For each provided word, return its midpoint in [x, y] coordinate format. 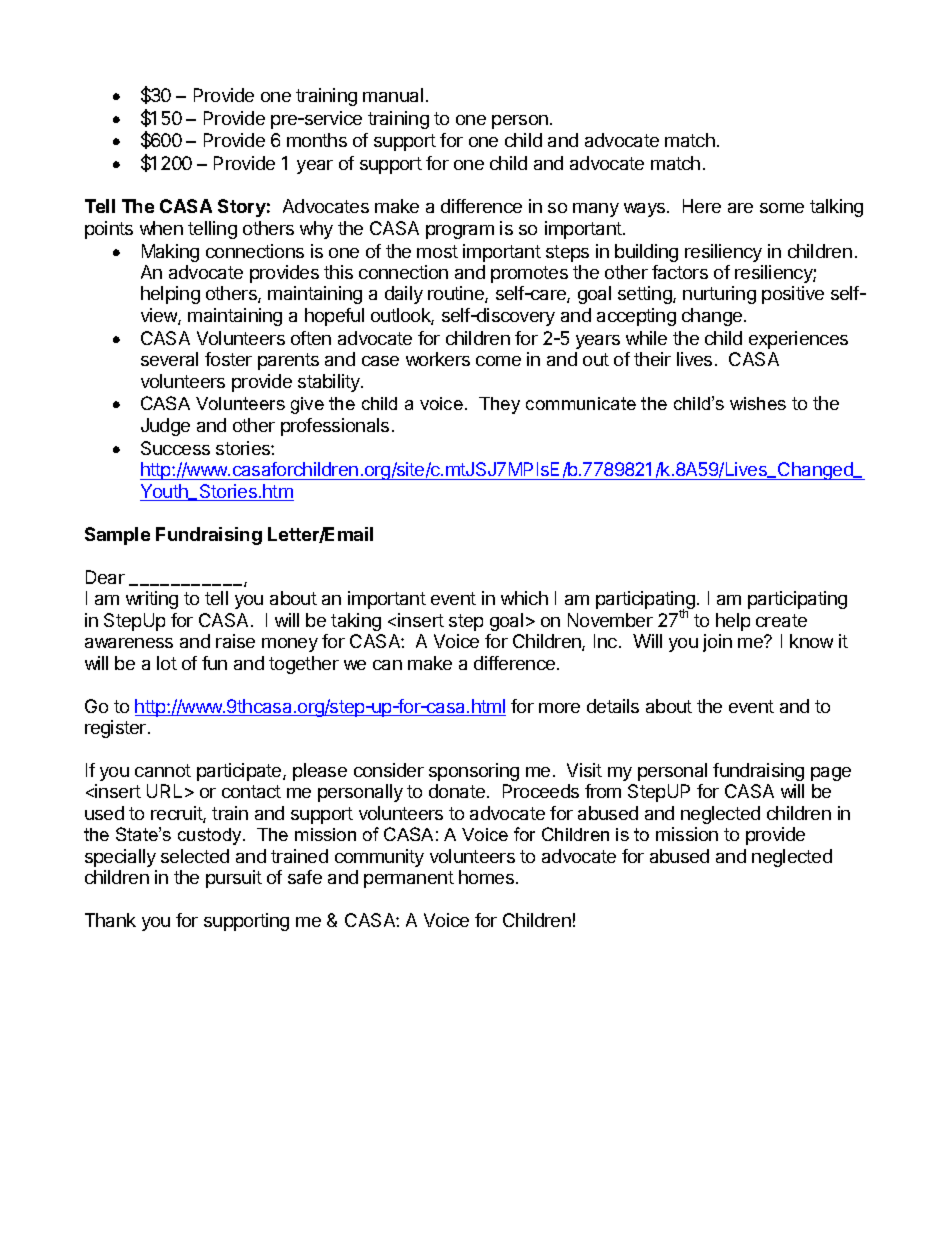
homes [486, 877]
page [831, 774]
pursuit [234, 879]
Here [702, 206]
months [317, 140]
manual [393, 95]
